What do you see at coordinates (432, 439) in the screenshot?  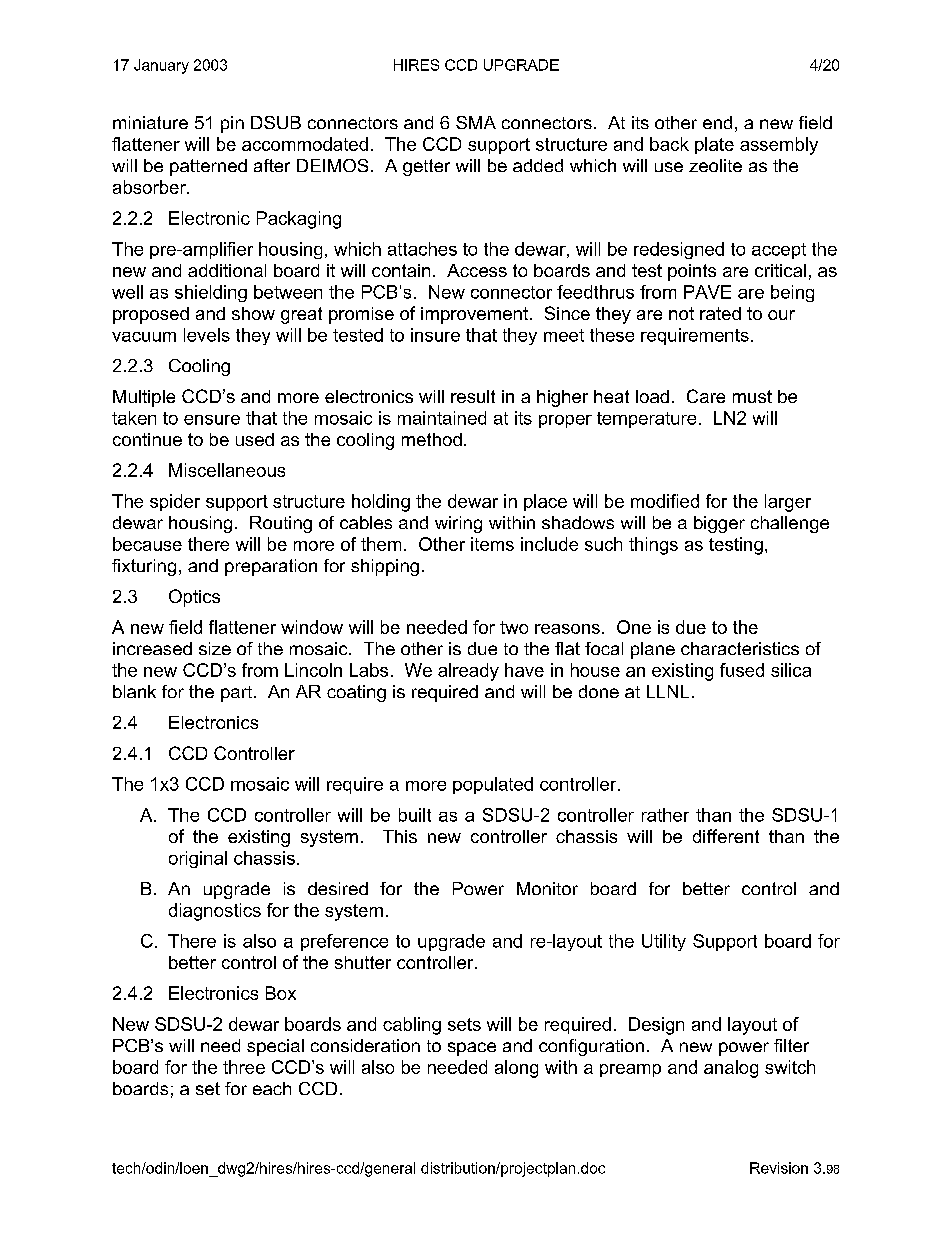 I see `method` at bounding box center [432, 439].
